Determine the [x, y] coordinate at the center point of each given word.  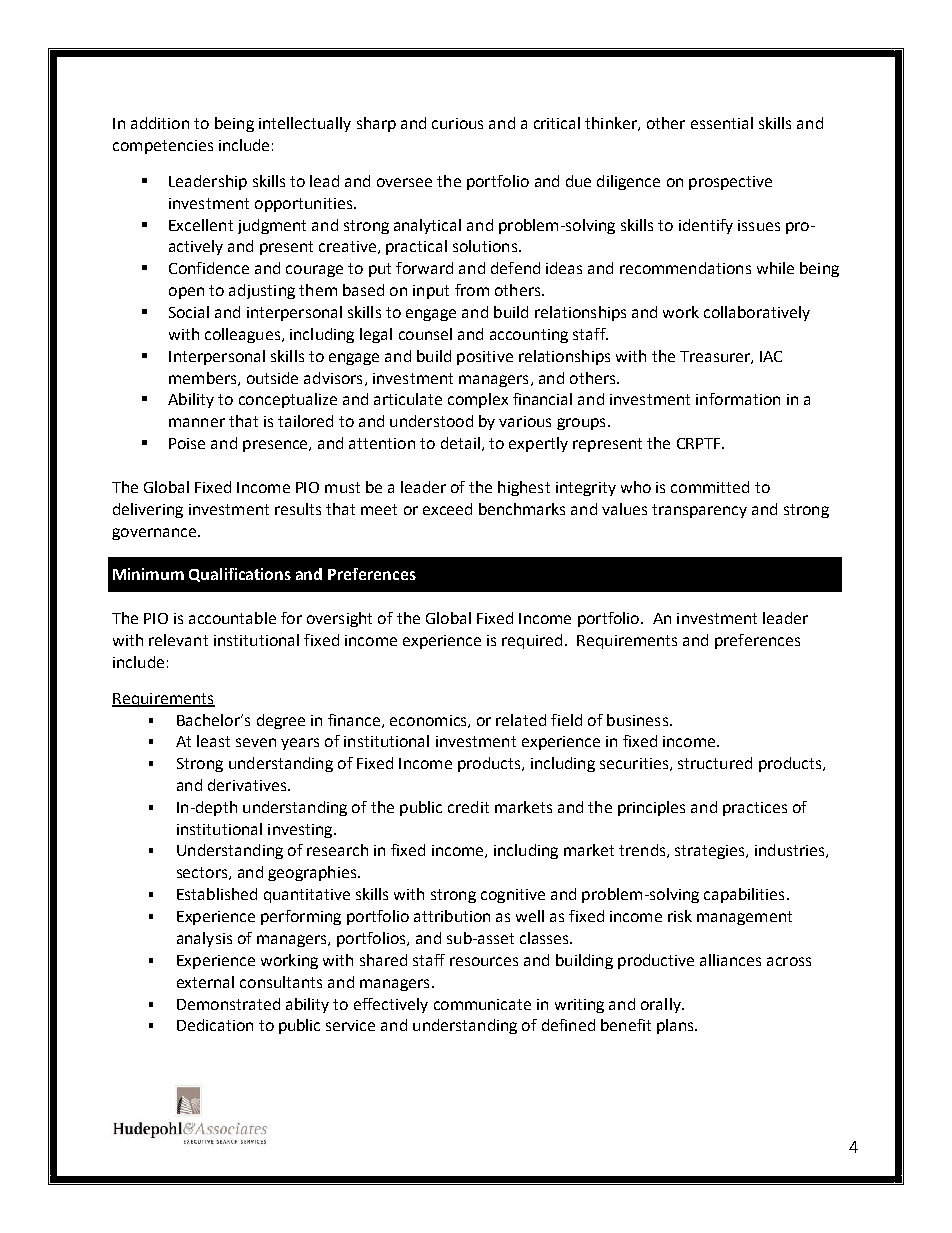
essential [722, 123]
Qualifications [240, 575]
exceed [447, 509]
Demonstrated [228, 1004]
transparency [699, 511]
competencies [163, 147]
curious [457, 123]
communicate [482, 1004]
